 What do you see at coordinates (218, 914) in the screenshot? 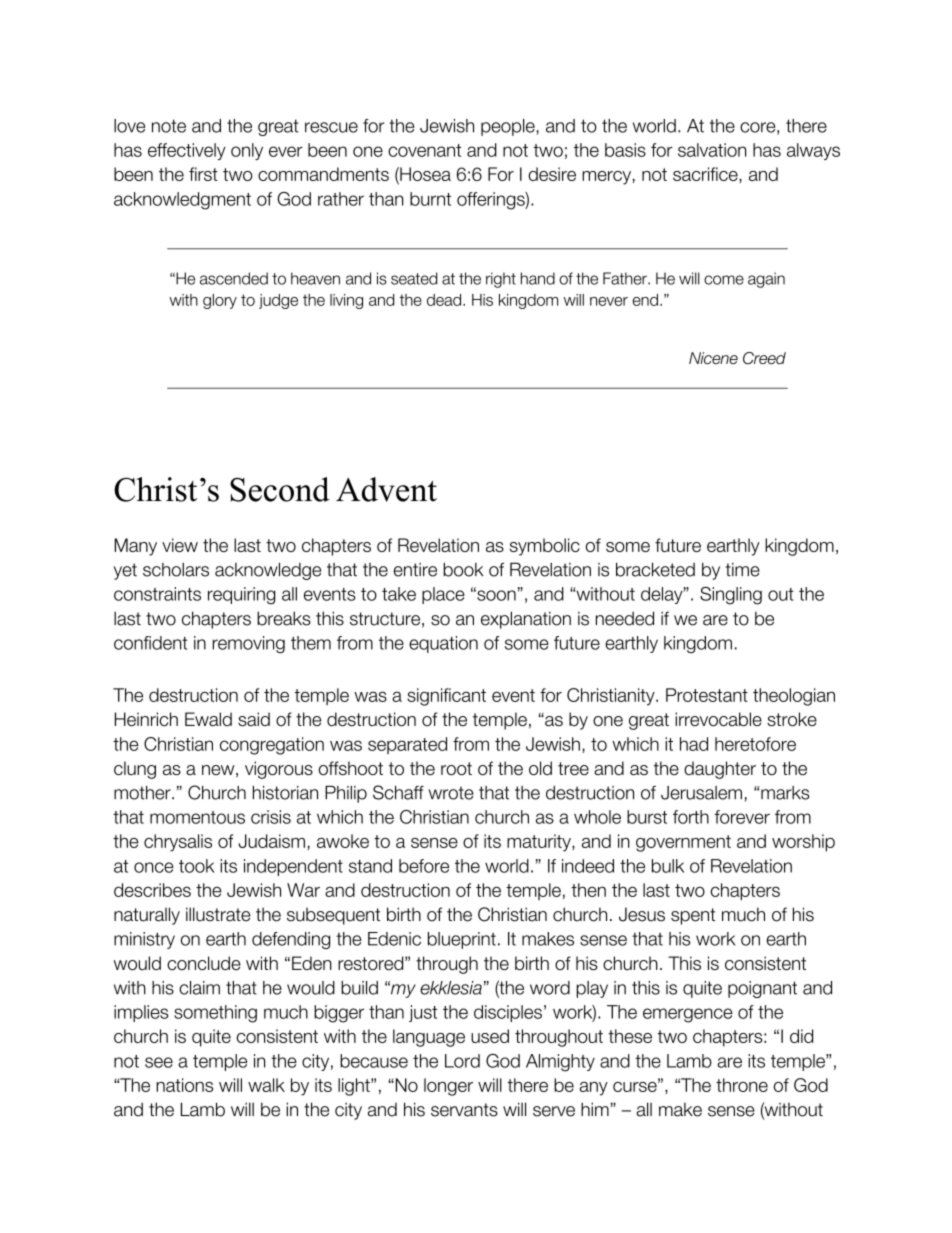
I see `illustrate` at bounding box center [218, 914].
